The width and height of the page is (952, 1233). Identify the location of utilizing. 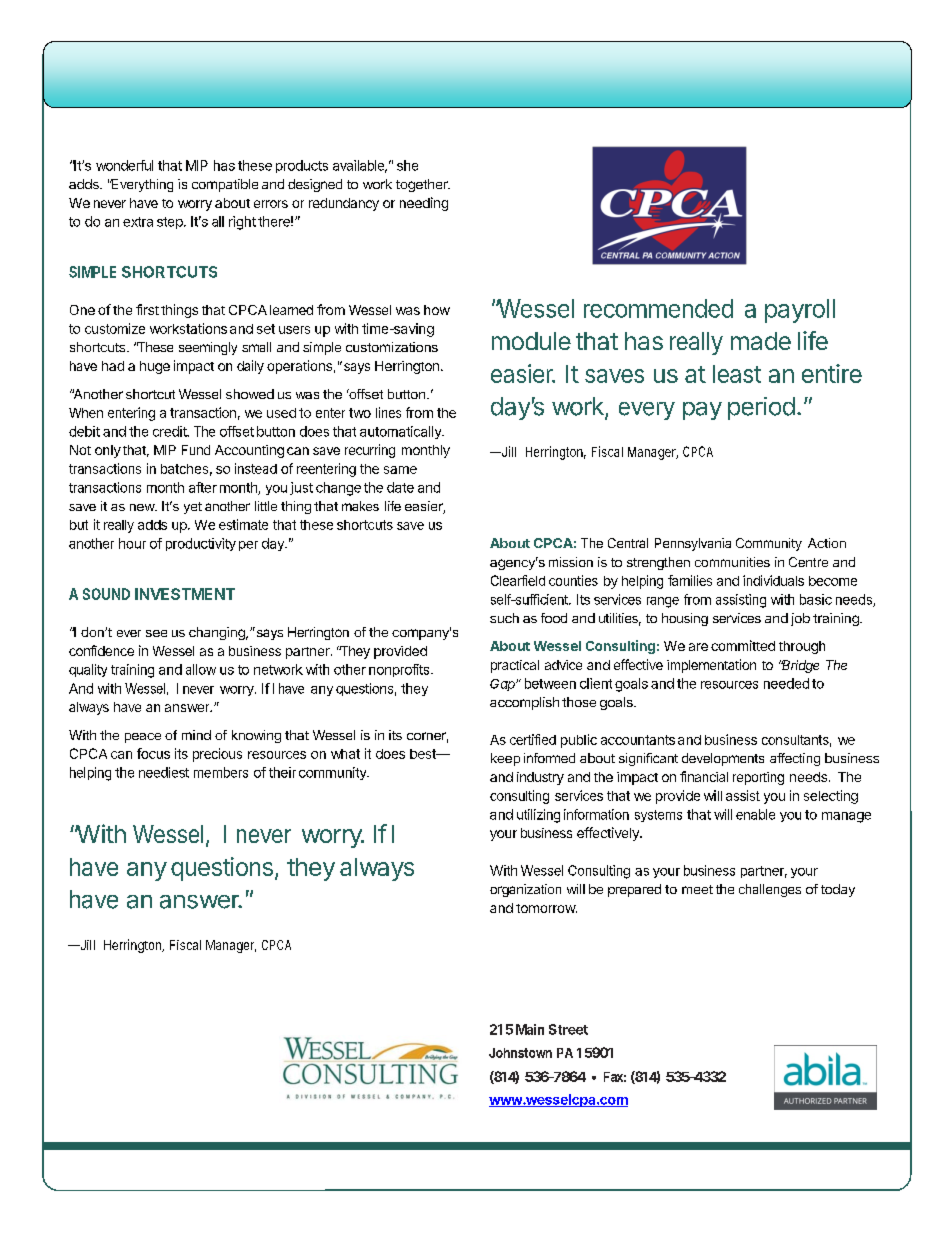
(538, 816).
